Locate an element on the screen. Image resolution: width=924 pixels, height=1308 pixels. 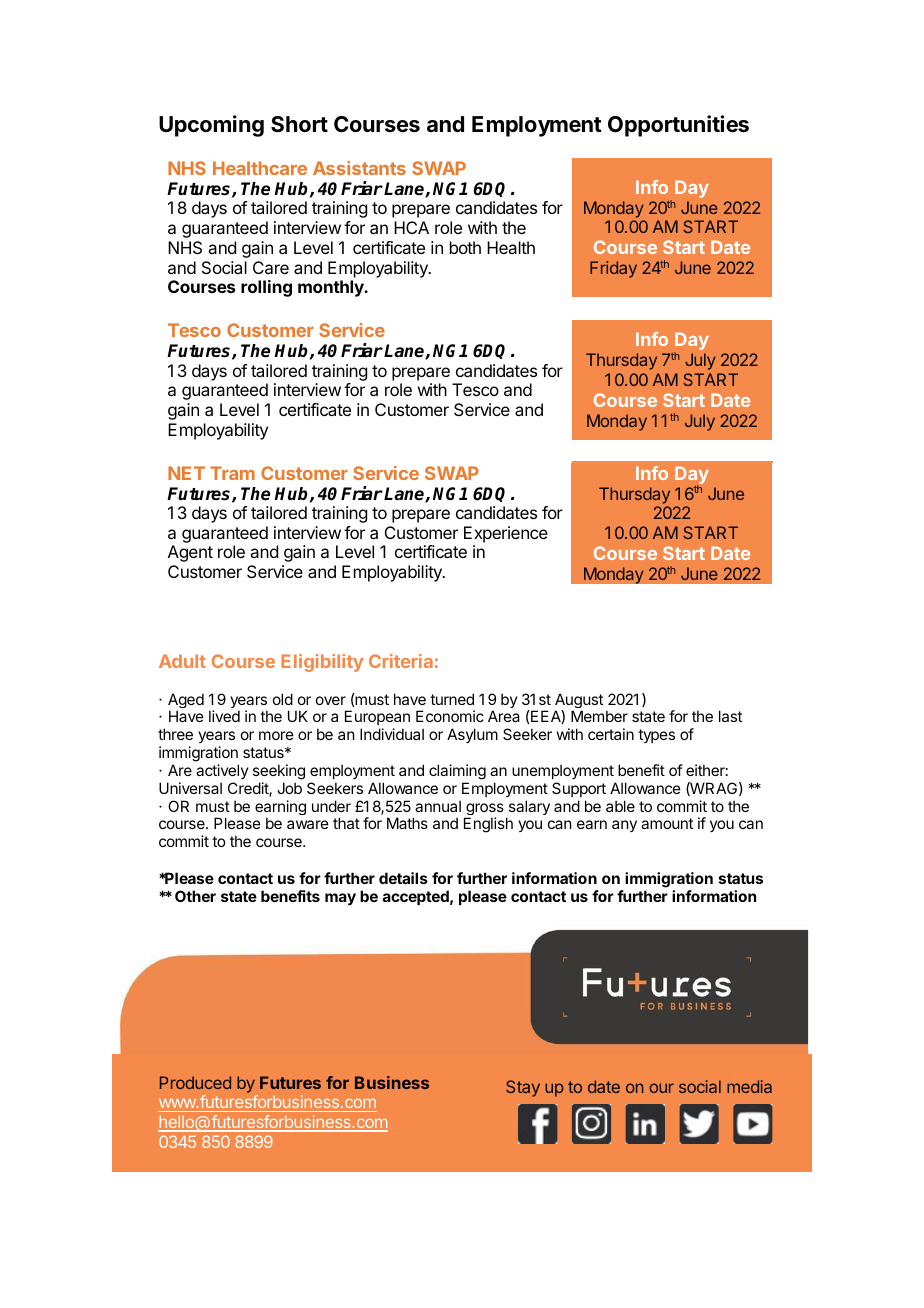
last is located at coordinates (730, 716).
